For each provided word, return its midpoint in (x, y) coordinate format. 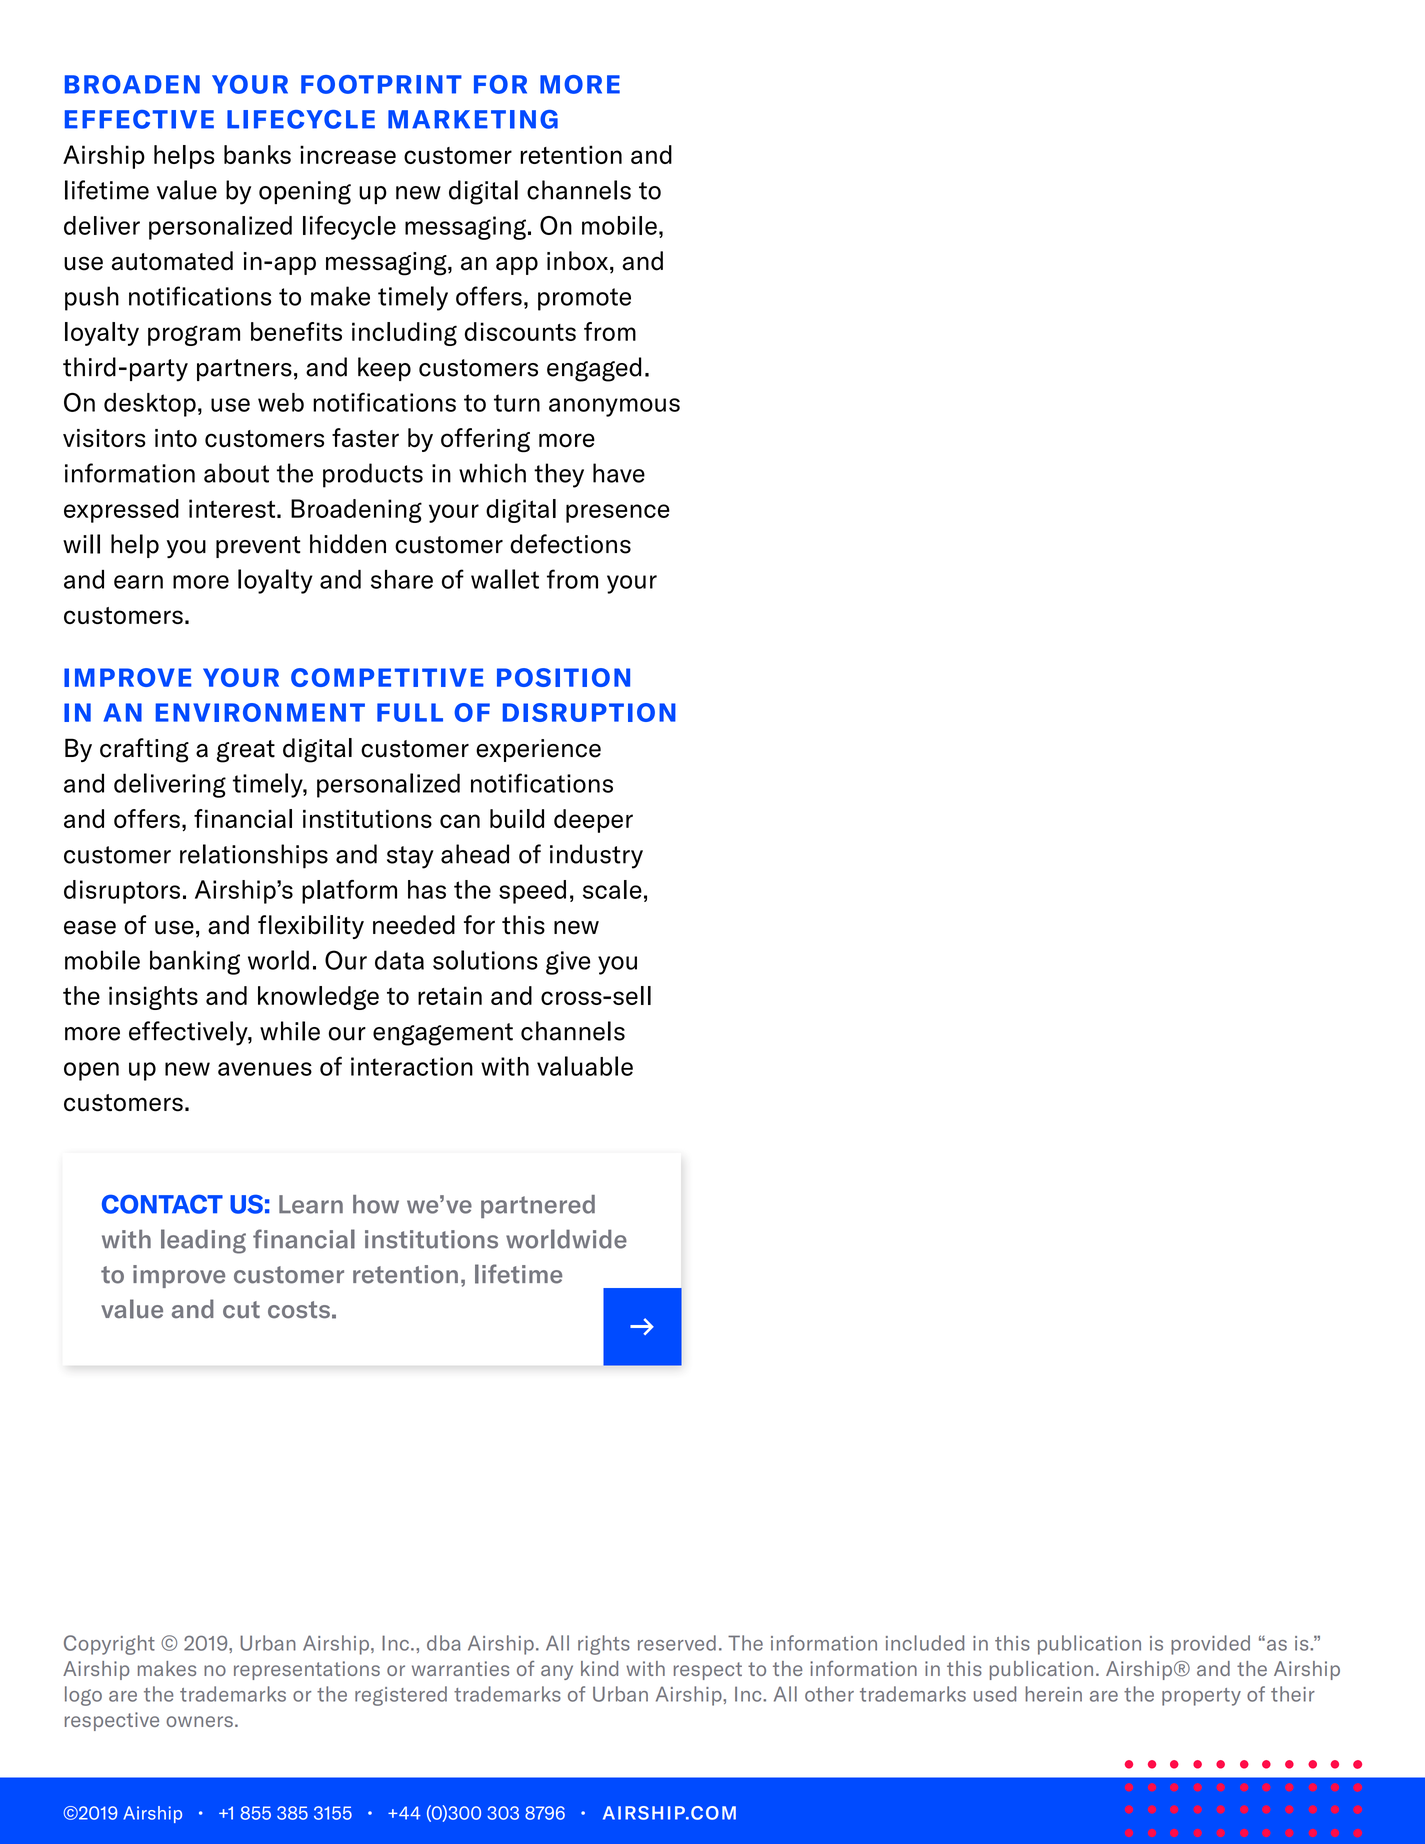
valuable (585, 1066)
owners (199, 1721)
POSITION (563, 677)
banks (257, 154)
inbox (577, 261)
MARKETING (473, 119)
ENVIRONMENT (260, 712)
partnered (538, 1206)
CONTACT (162, 1204)
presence (618, 513)
